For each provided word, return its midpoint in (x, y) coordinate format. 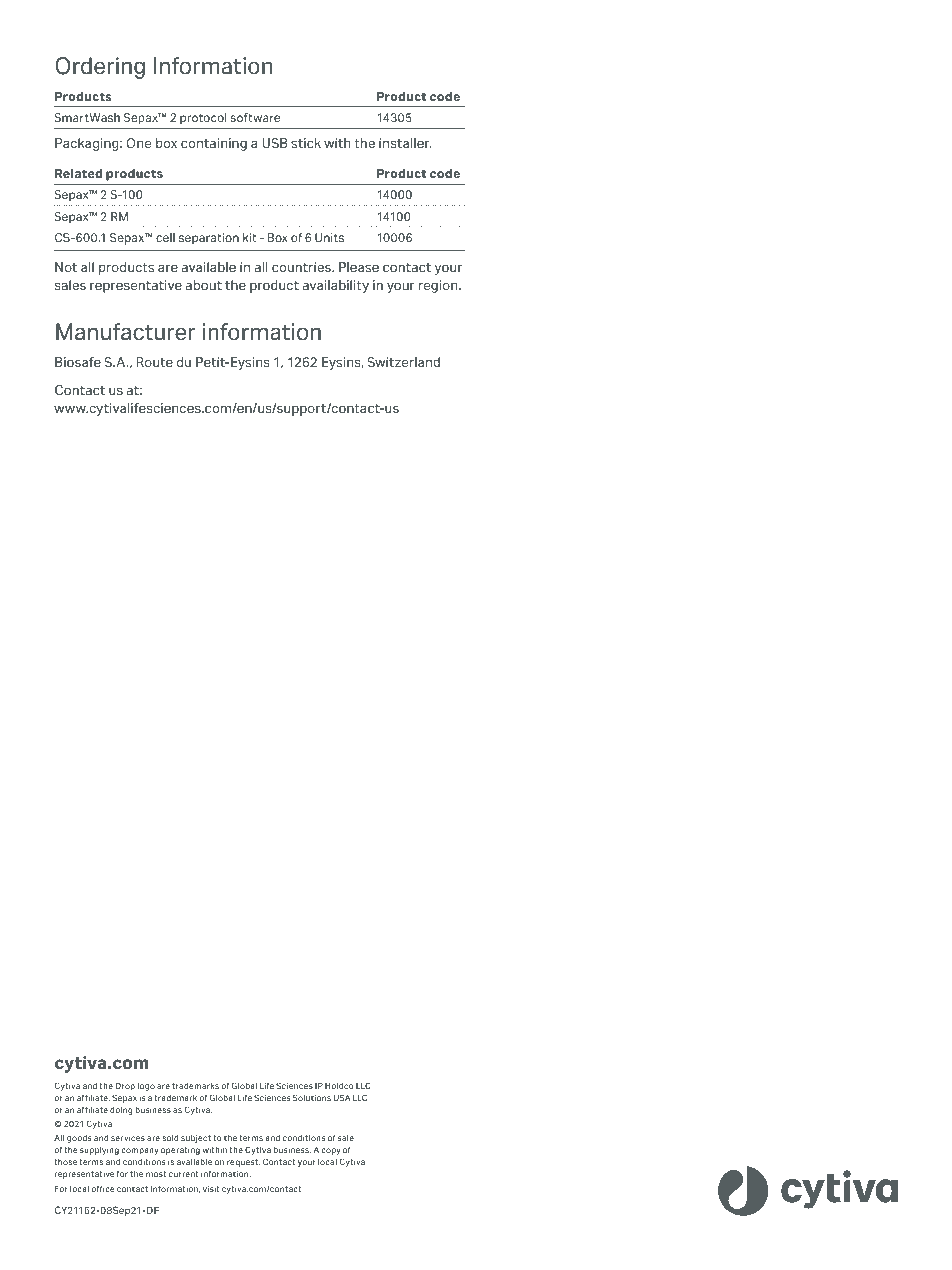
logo (146, 1087)
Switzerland (403, 362)
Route (155, 362)
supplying (99, 1151)
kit (250, 237)
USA (342, 1097)
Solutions (312, 1097)
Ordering (100, 68)
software (255, 117)
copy (331, 1151)
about (204, 285)
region (439, 286)
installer (405, 143)
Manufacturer (126, 332)
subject (196, 1139)
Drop (125, 1087)
